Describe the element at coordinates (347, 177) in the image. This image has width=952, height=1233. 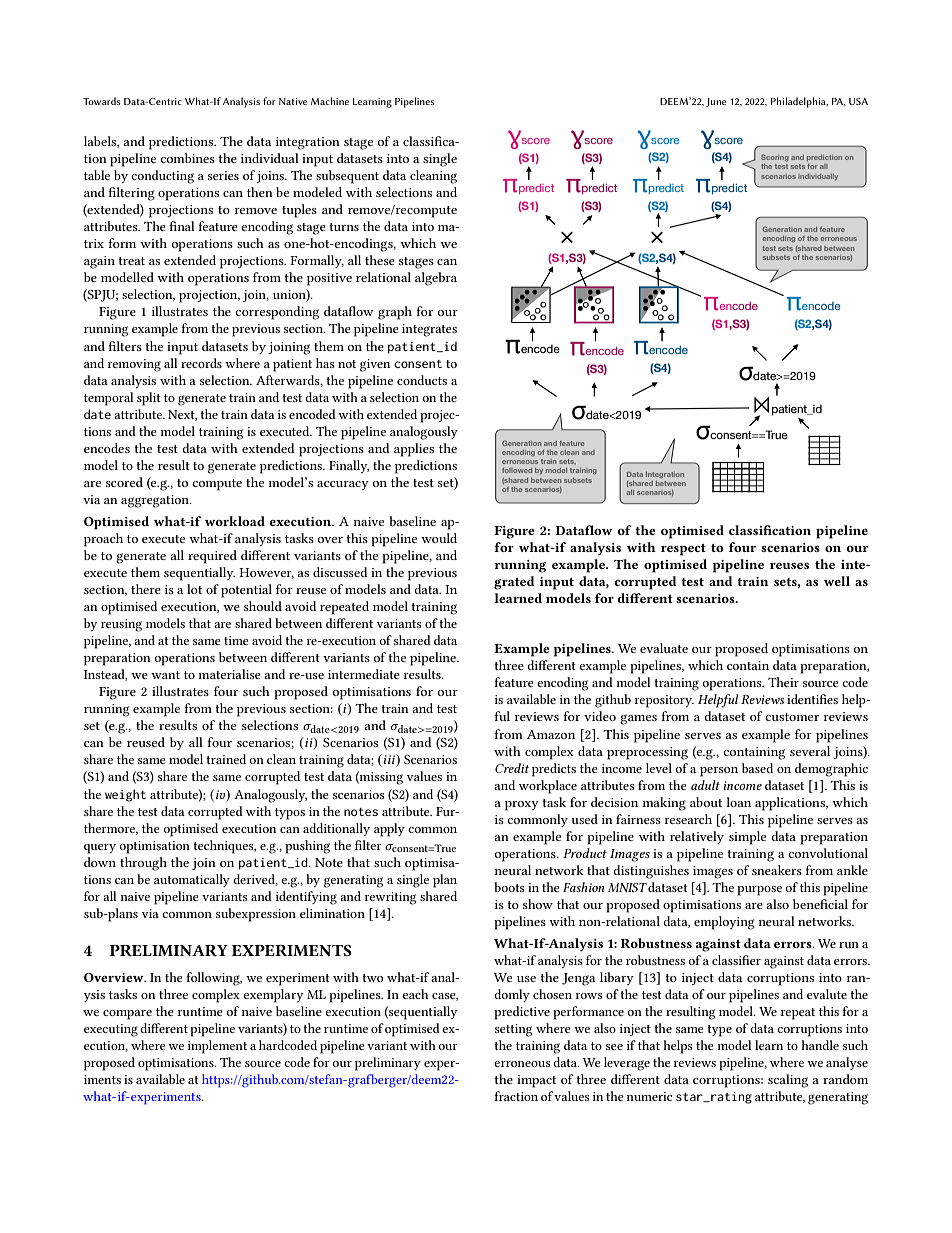
I see `subsequent` at that location.
